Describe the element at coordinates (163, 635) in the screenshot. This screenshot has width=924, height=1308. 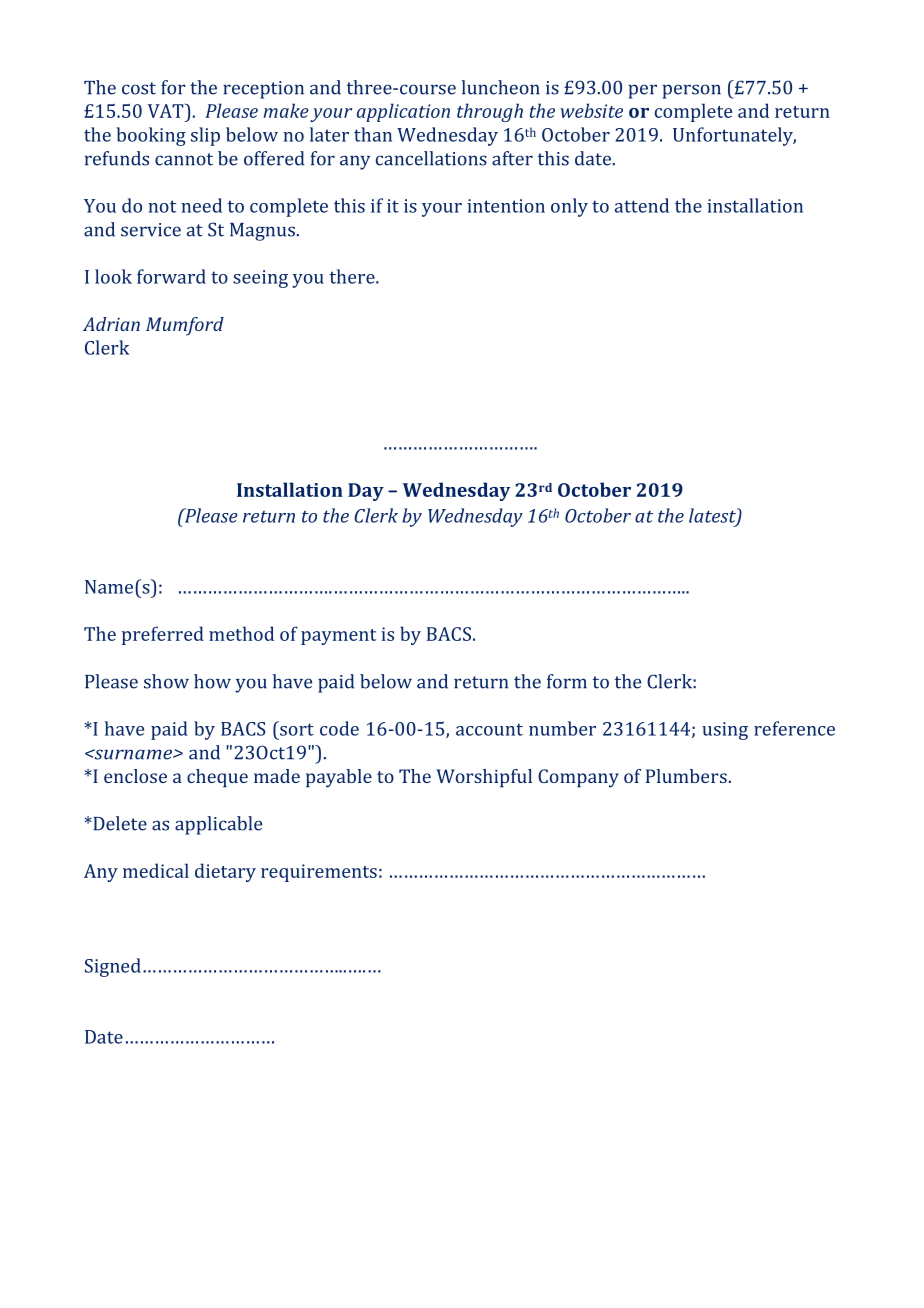
I see `preferred` at that location.
